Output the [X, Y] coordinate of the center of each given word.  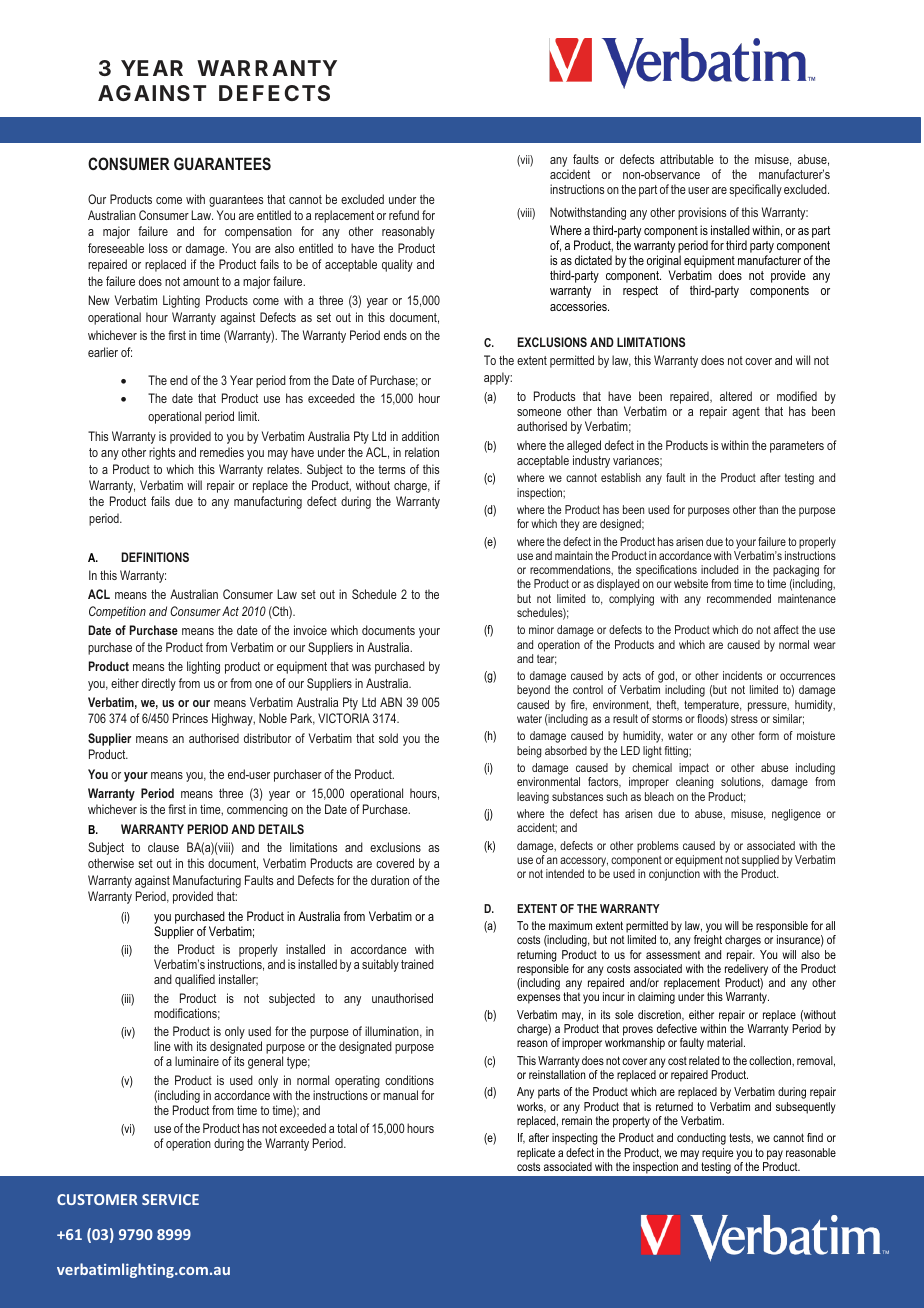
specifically [755, 190]
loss [158, 248]
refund [404, 215]
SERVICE [170, 1199]
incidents [742, 675]
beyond [533, 691]
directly [159, 684]
